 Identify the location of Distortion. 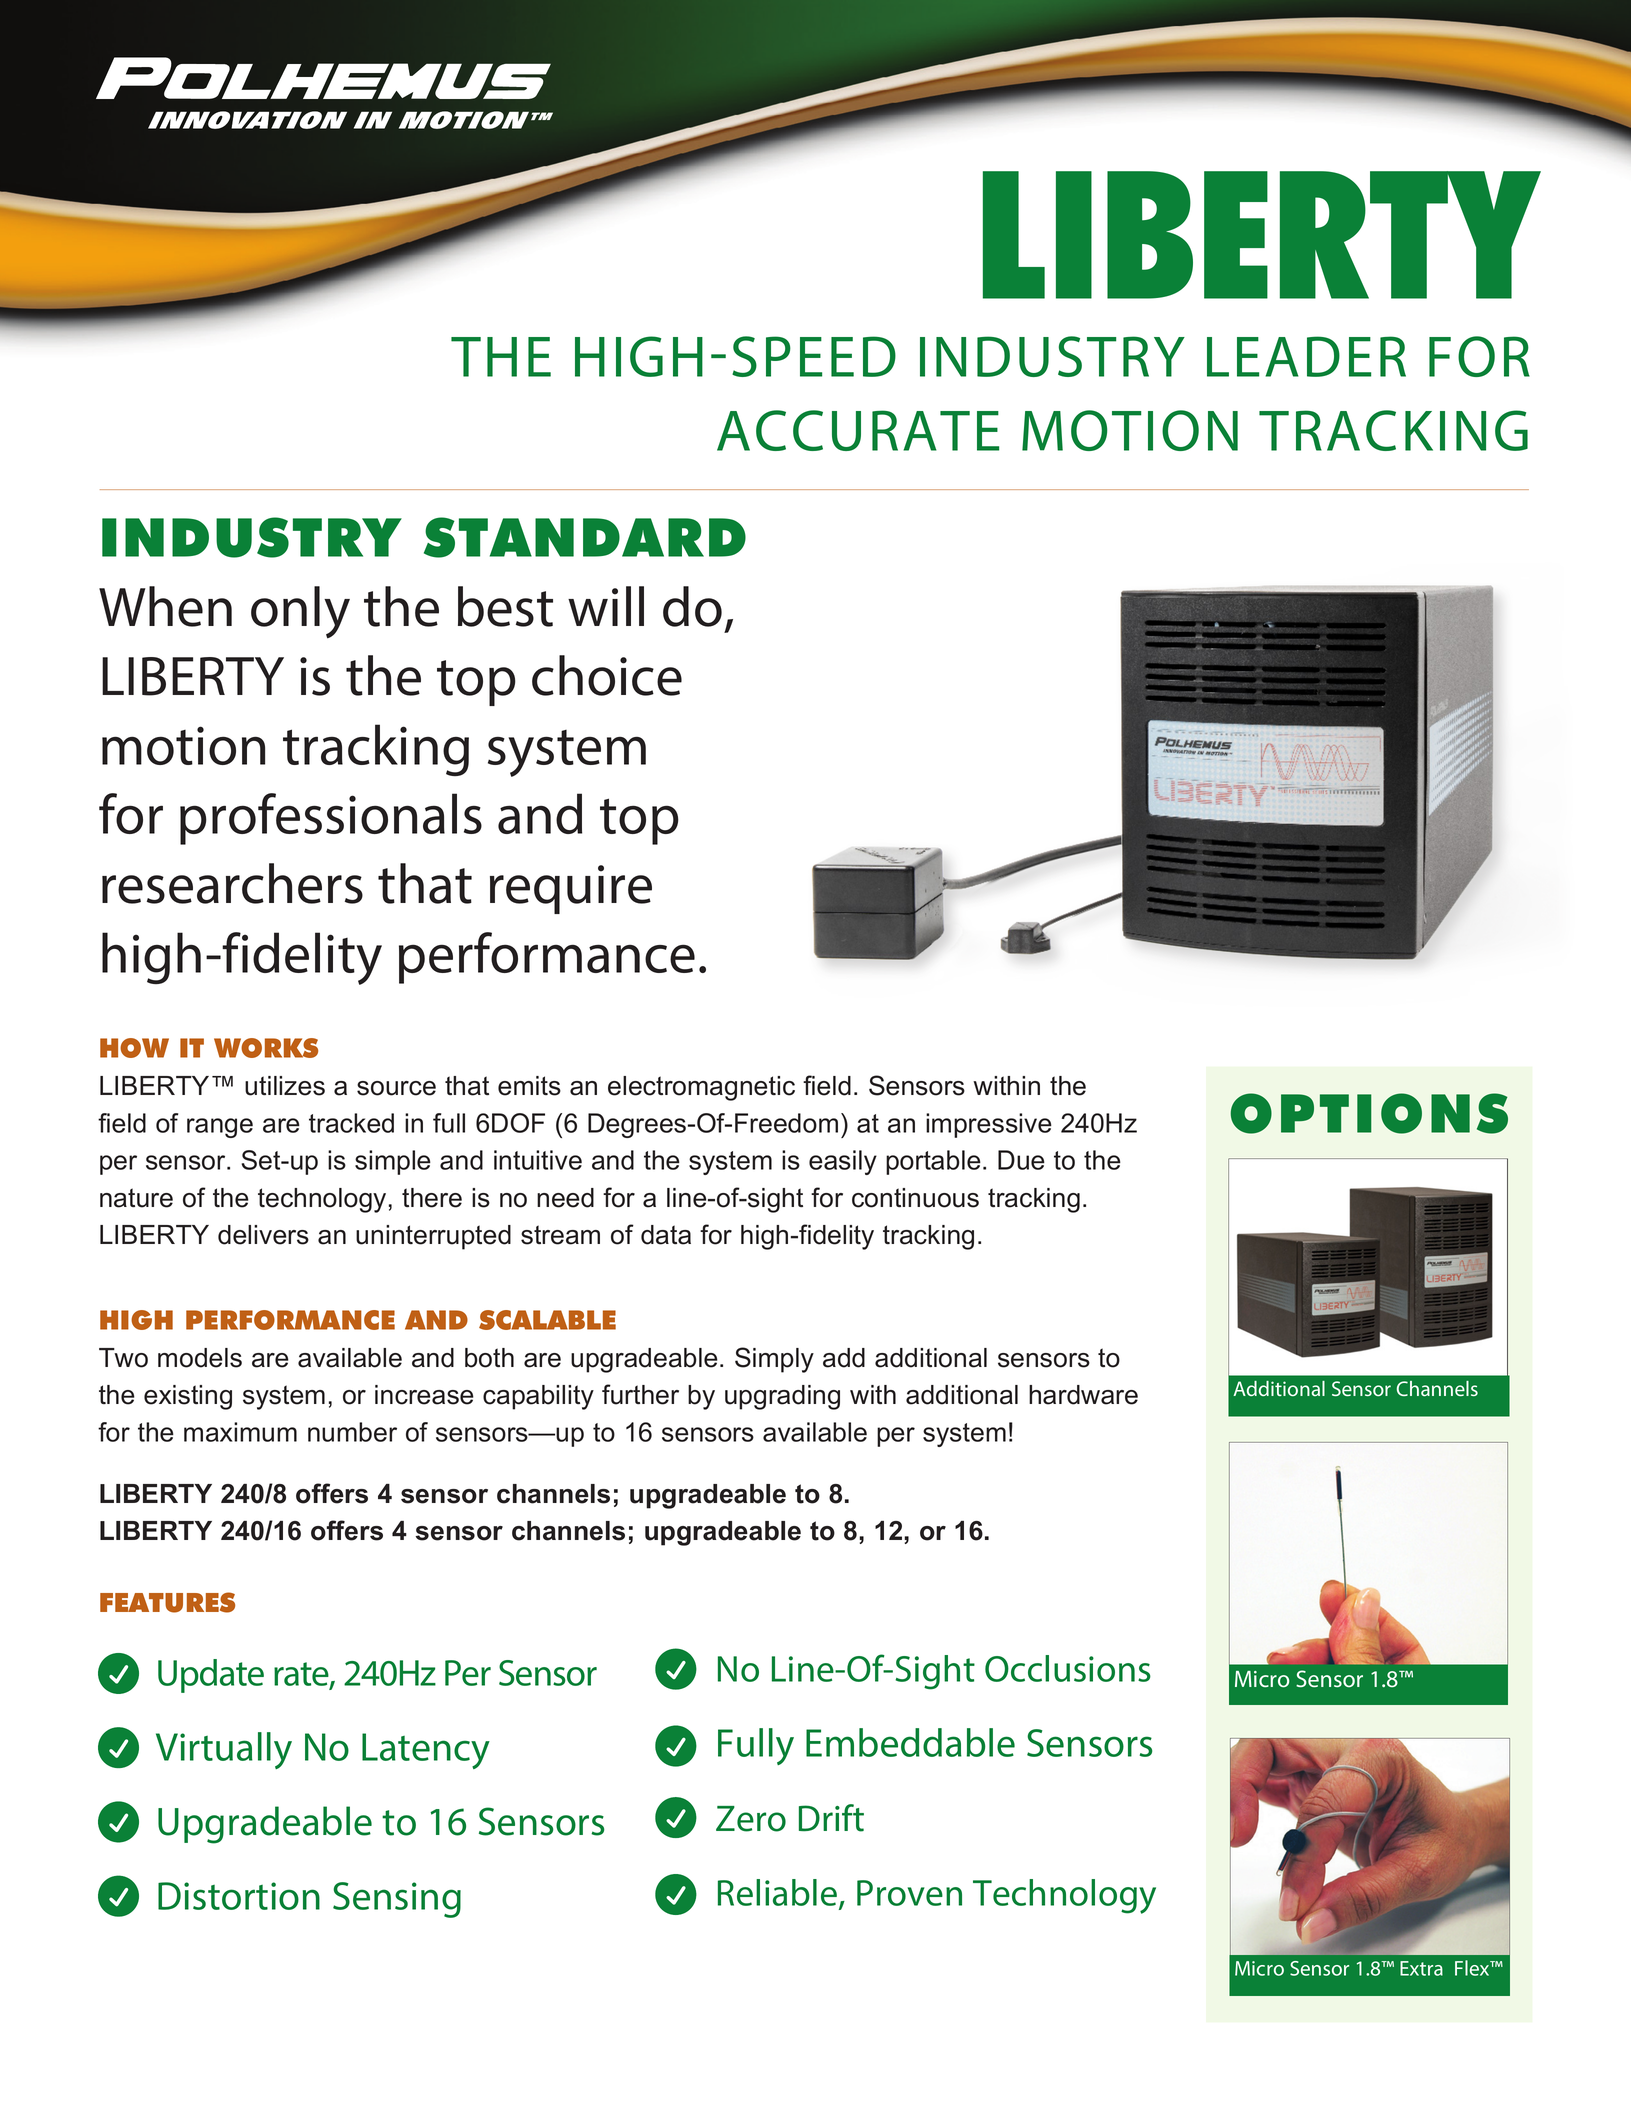
(239, 1896).
